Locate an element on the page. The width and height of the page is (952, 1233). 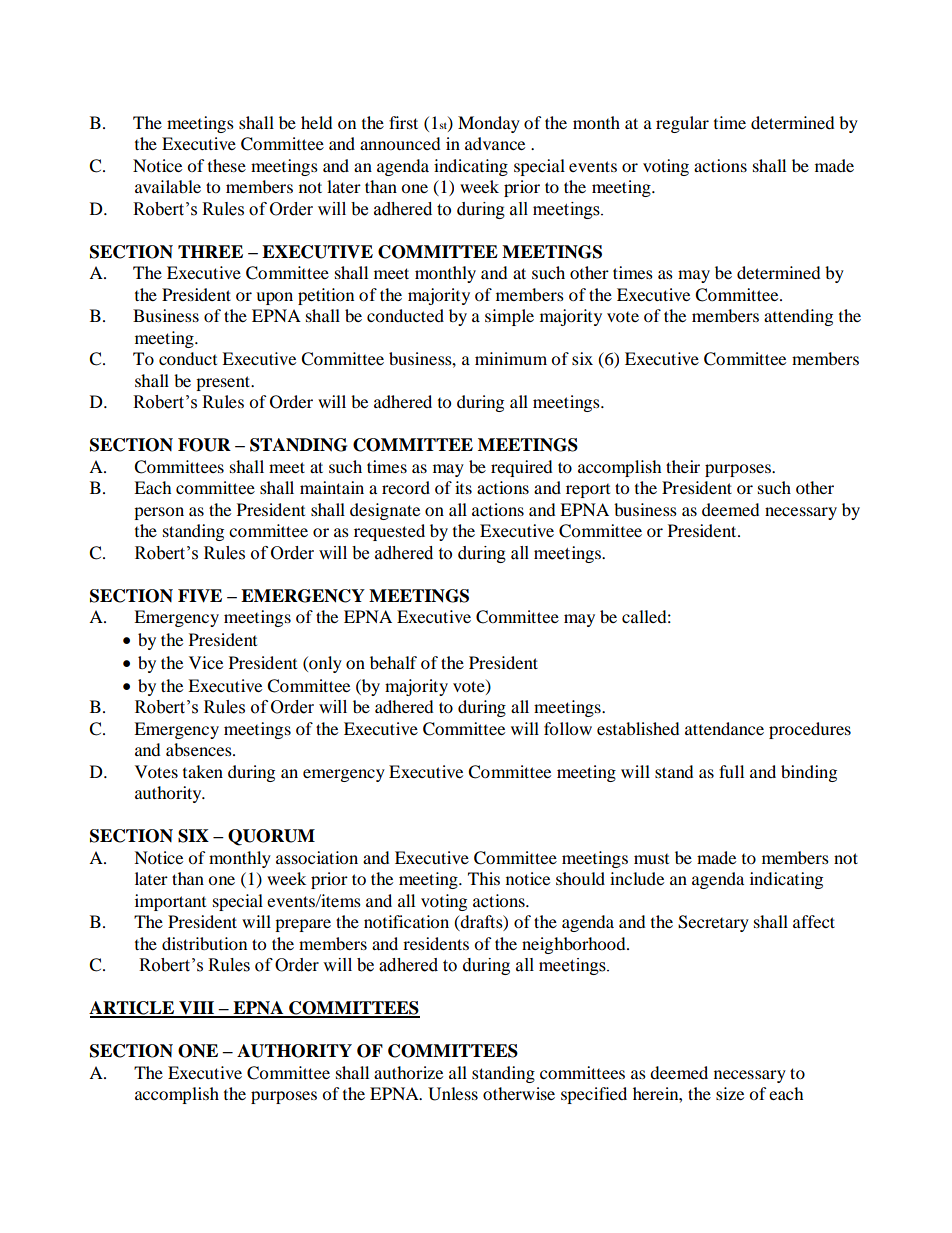
QUORUM is located at coordinates (271, 837).
